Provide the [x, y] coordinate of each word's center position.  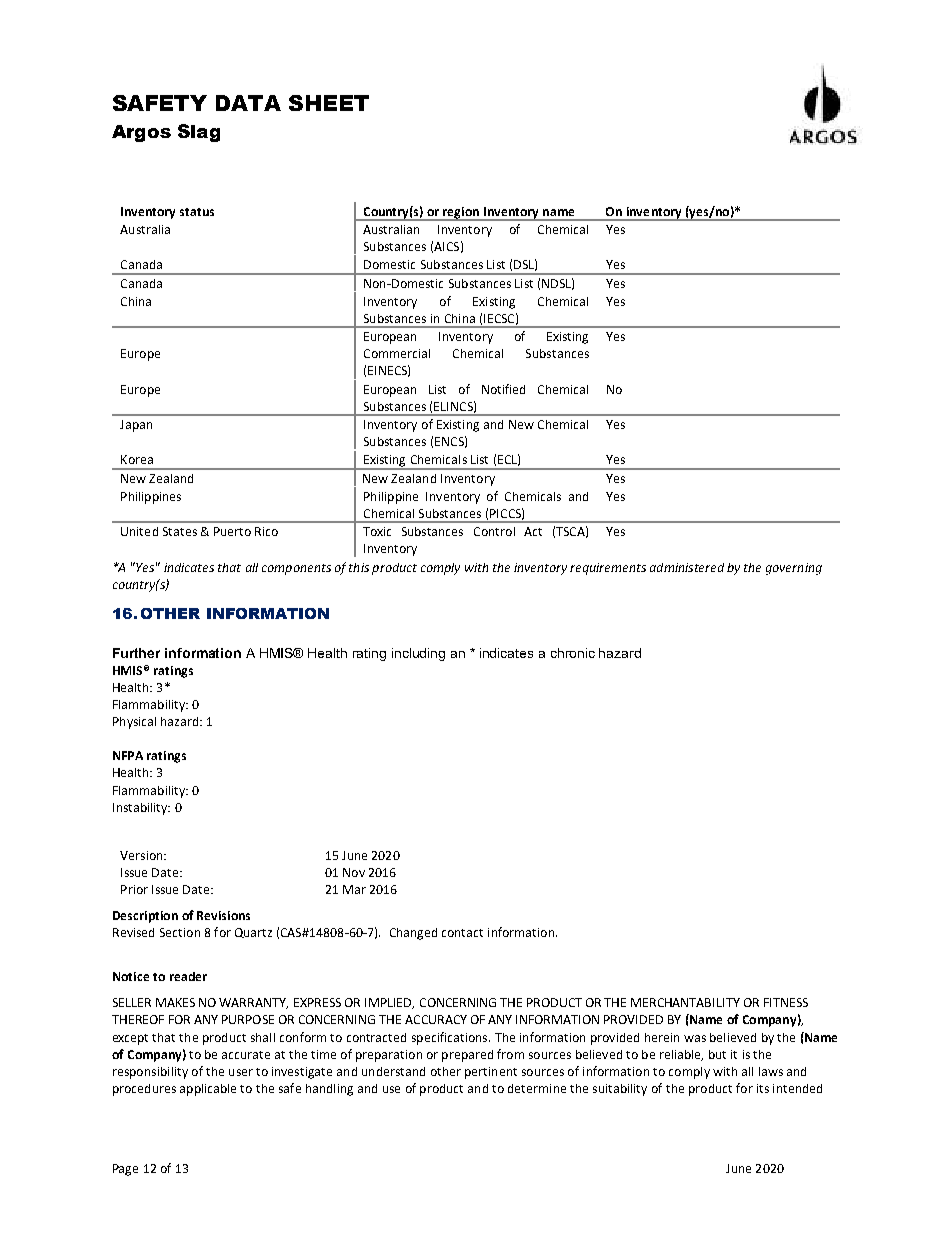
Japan [136, 426]
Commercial [397, 353]
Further [136, 653]
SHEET [329, 103]
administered [687, 567]
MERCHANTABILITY [685, 1002]
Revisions [223, 915]
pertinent [491, 1073]
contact [462, 933]
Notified [503, 389]
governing [794, 569]
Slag [199, 133]
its [763, 1088]
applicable [208, 1090]
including [418, 654]
